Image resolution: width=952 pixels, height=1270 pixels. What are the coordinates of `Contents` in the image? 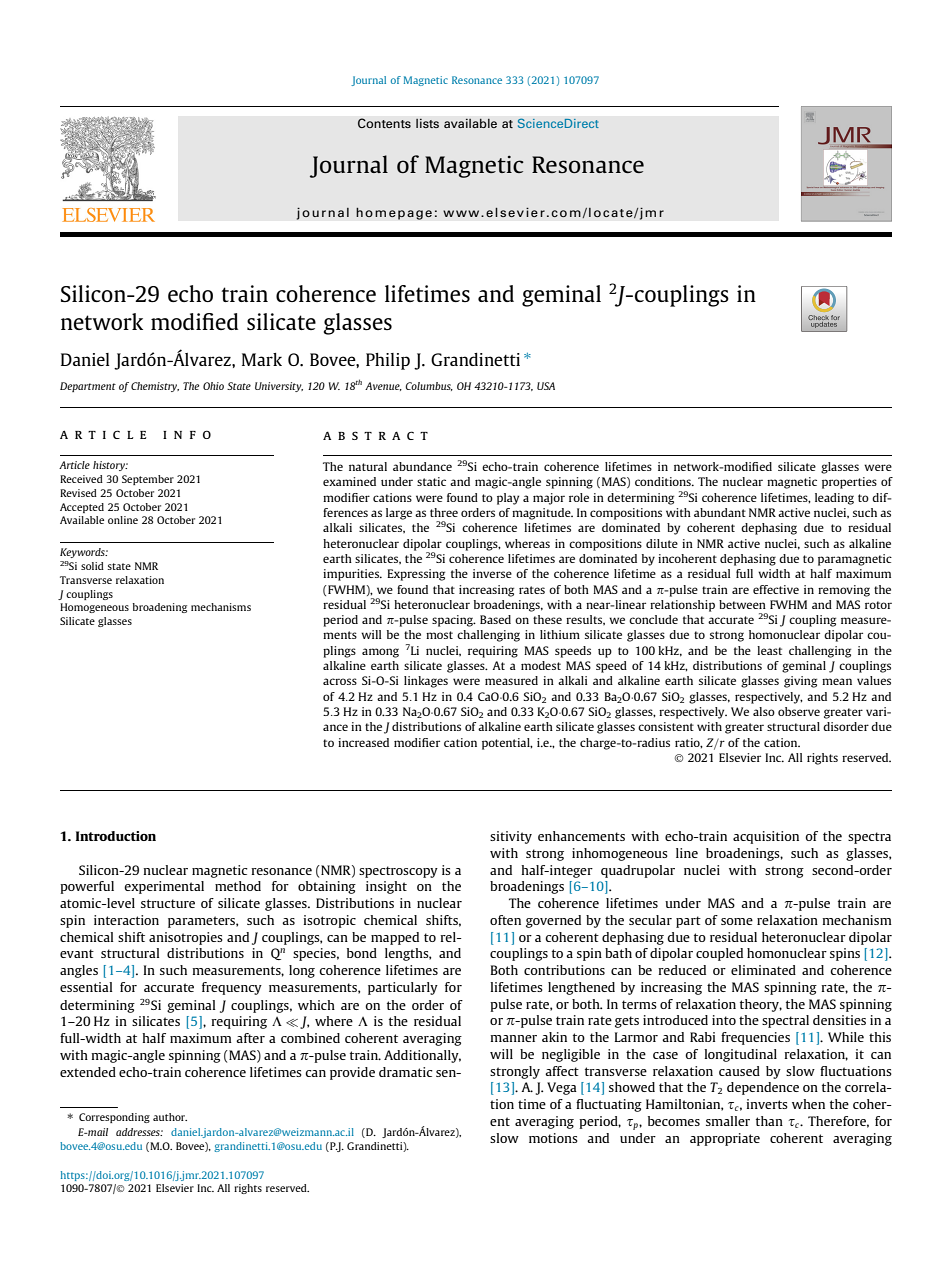 It's located at (384, 123).
